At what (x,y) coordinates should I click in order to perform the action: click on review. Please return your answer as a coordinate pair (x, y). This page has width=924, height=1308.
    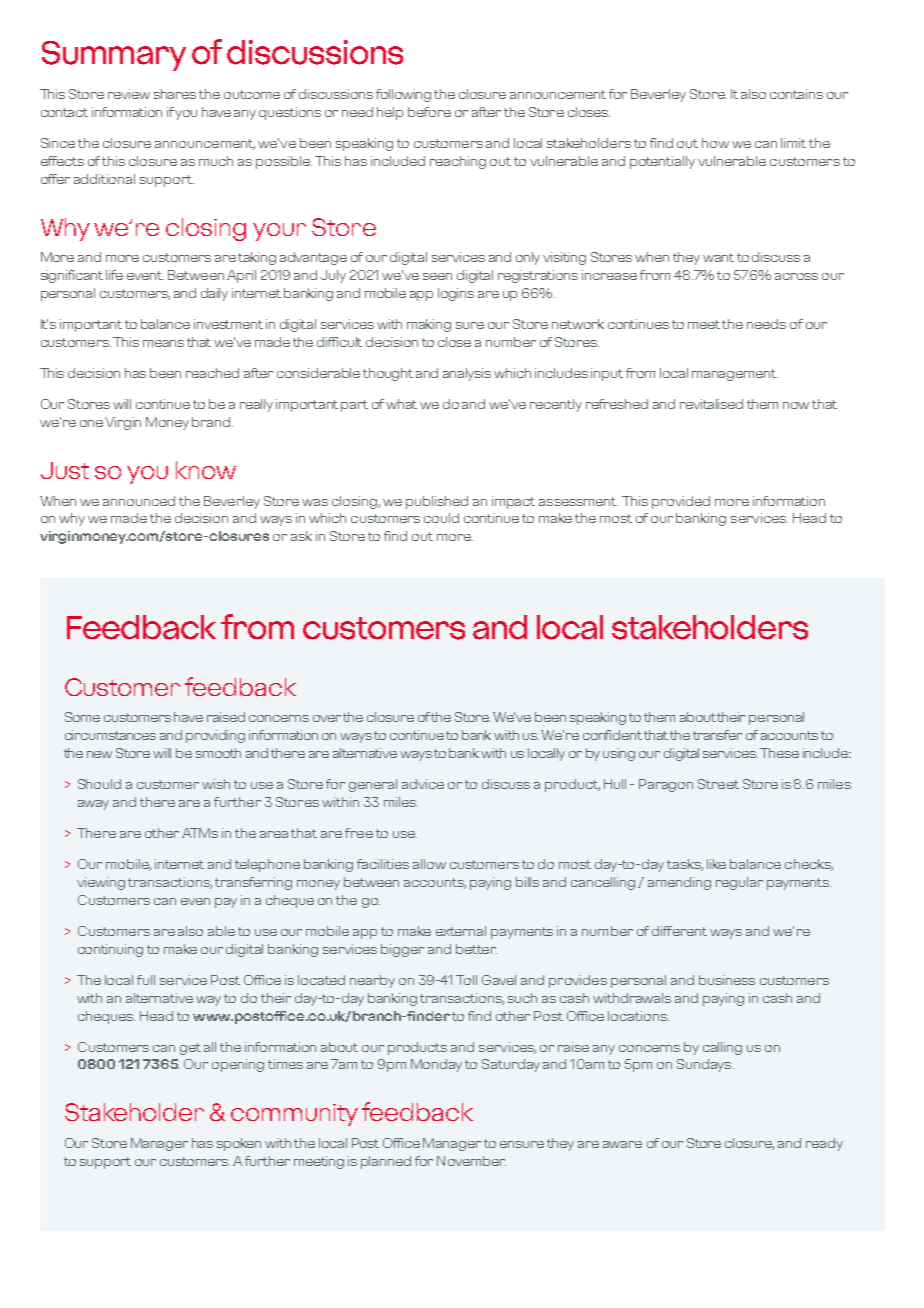
    Looking at the image, I should click on (129, 94).
